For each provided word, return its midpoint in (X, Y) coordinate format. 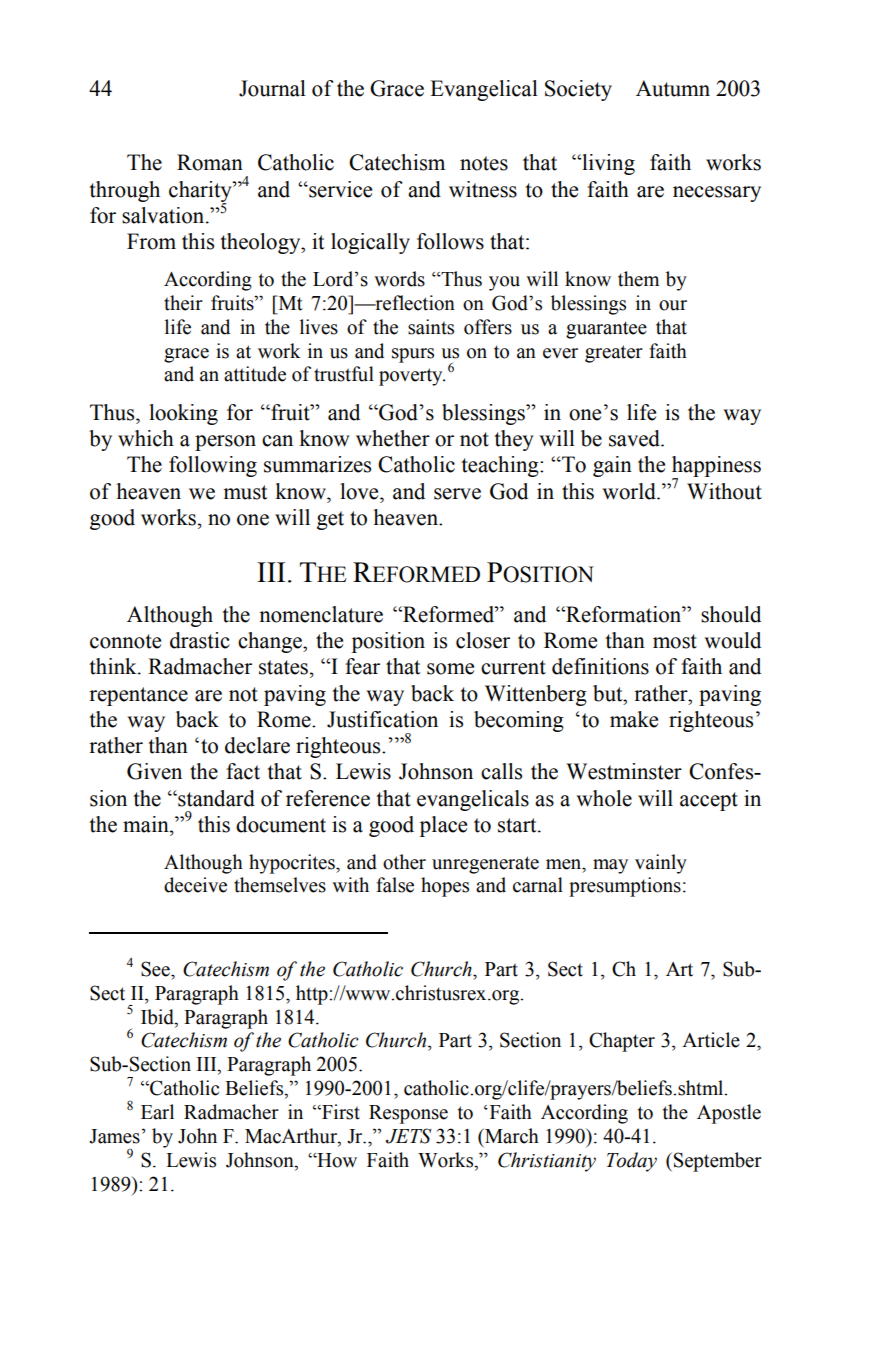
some (450, 669)
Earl (157, 1112)
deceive (195, 885)
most (675, 641)
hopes (445, 887)
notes (484, 163)
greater (614, 354)
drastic (200, 640)
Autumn (673, 88)
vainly (661, 864)
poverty (412, 377)
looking (183, 414)
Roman (210, 162)
